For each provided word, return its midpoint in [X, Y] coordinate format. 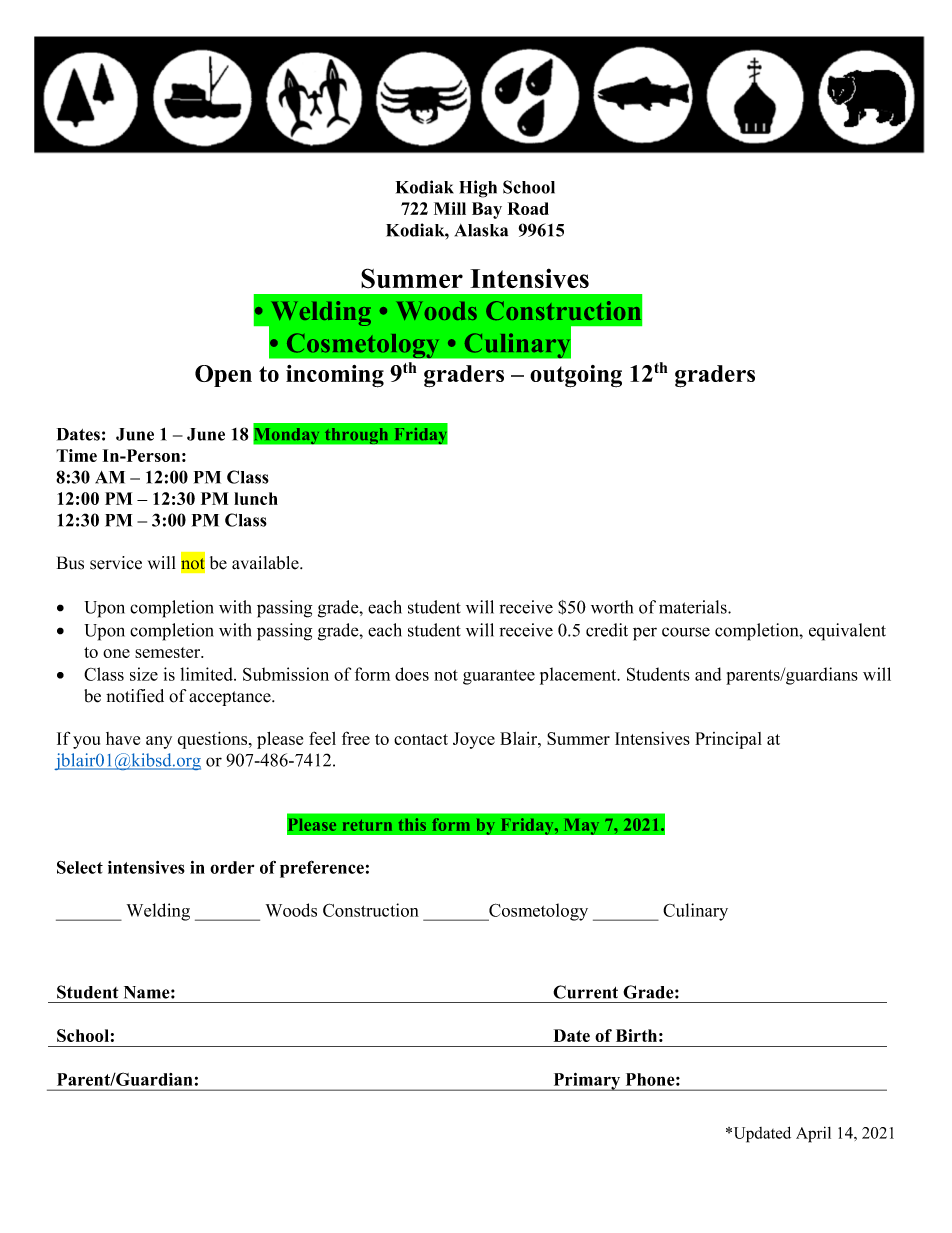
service [116, 563]
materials [694, 607]
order [232, 867]
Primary [587, 1082]
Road [528, 208]
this [412, 824]
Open [223, 376]
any [159, 742]
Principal [728, 740]
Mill [450, 208]
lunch [256, 498]
